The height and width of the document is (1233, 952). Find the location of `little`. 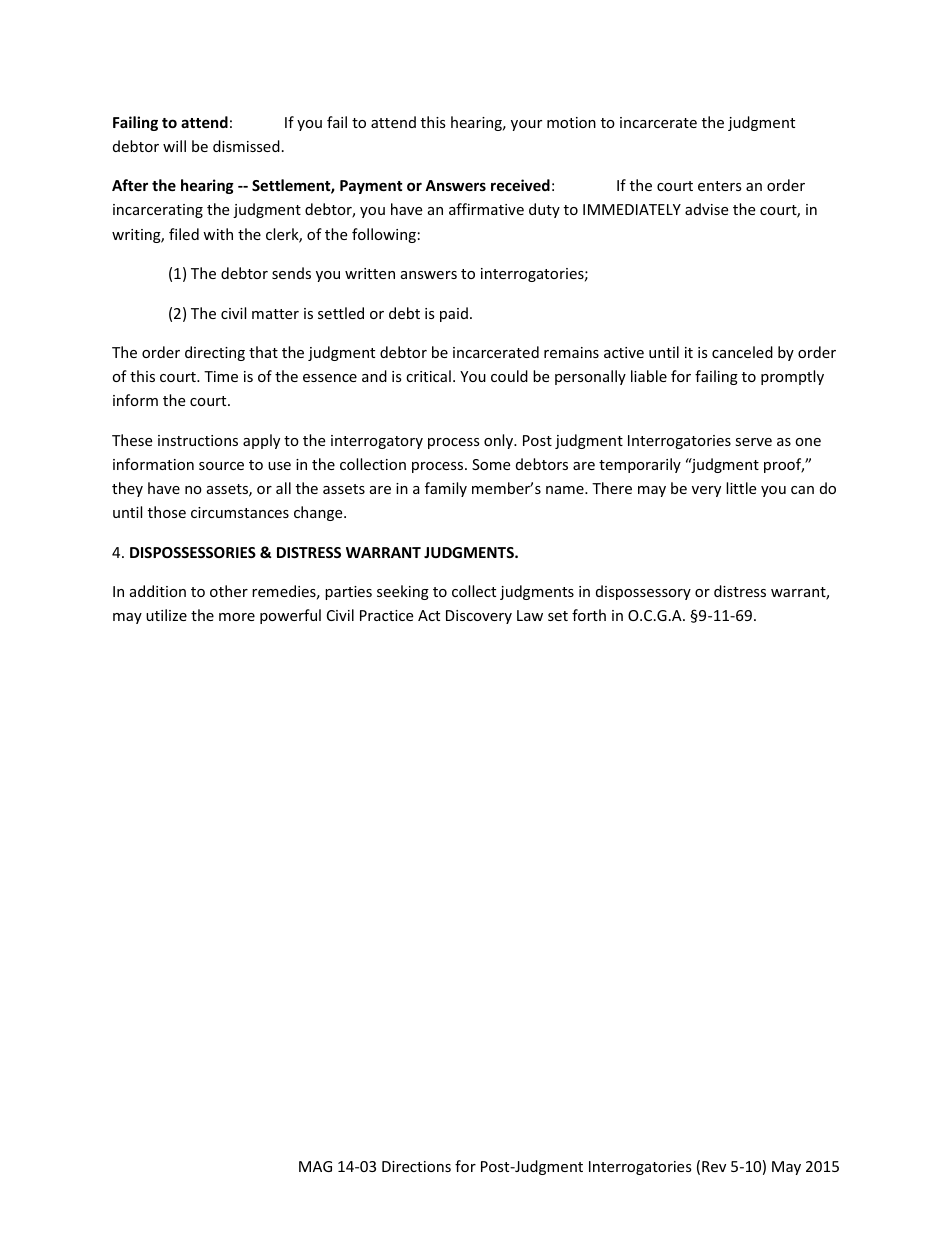

little is located at coordinates (741, 488).
